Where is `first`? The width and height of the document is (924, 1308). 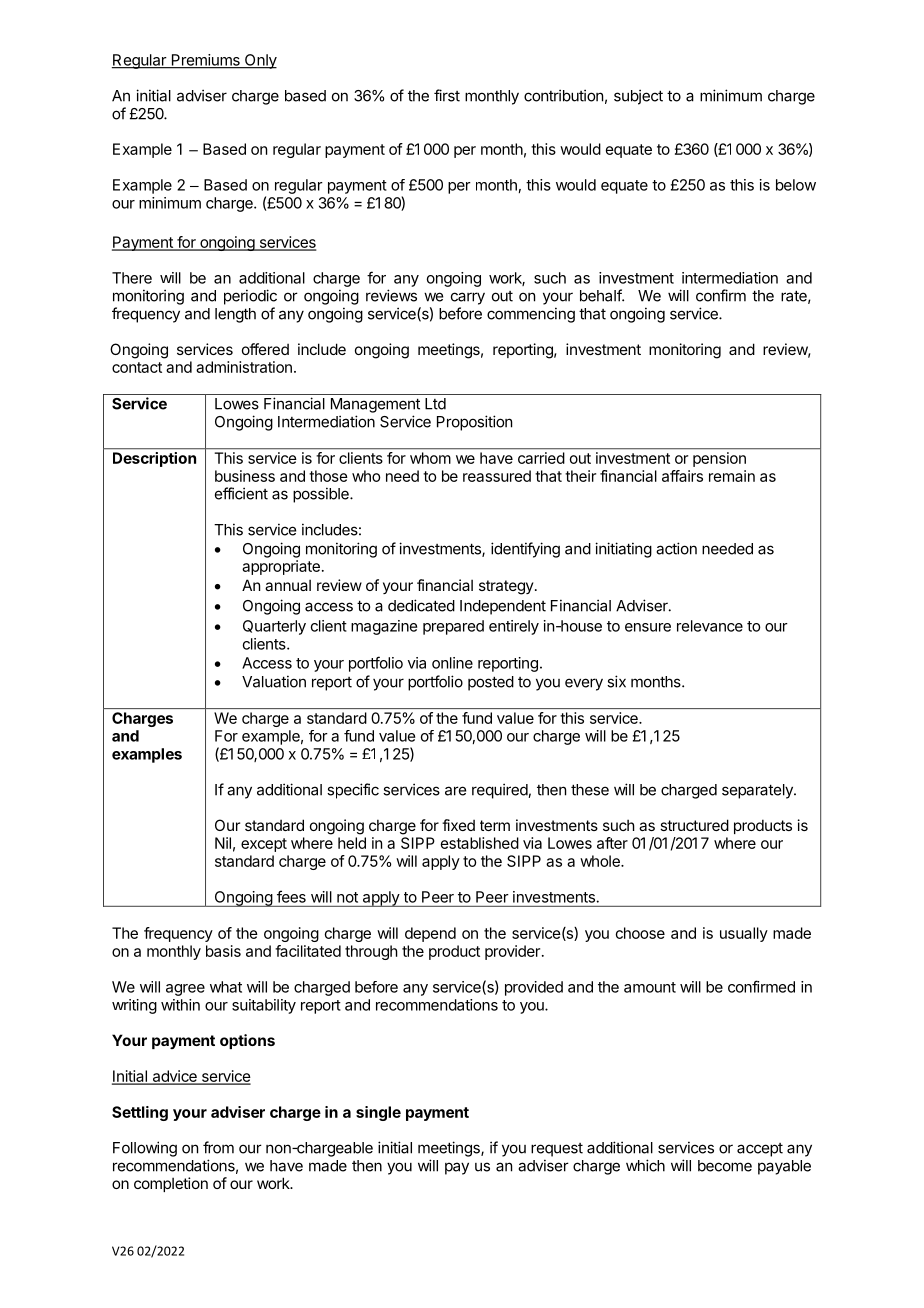 first is located at coordinates (447, 95).
